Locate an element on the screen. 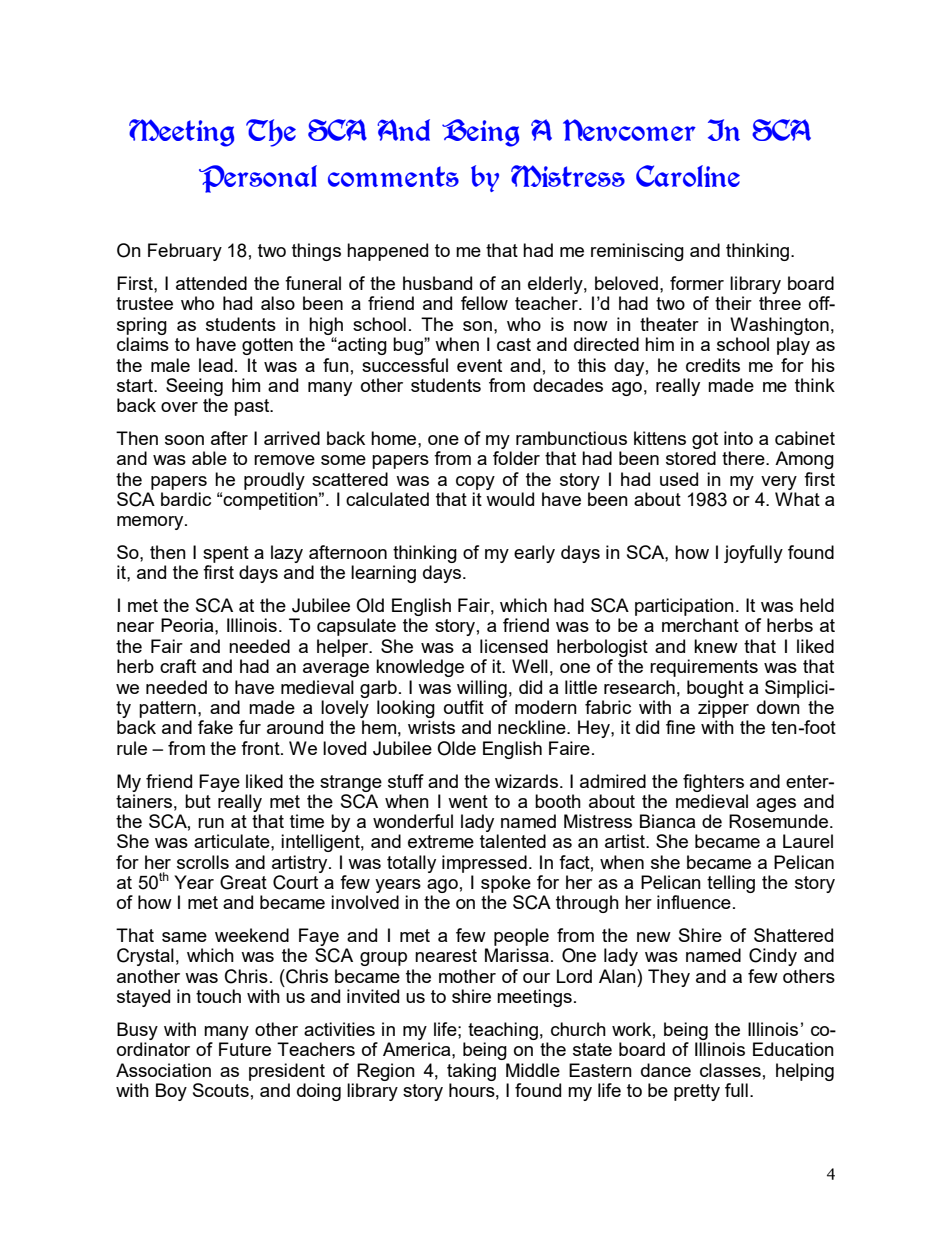 The image size is (952, 1233). comments is located at coordinates (393, 176).
